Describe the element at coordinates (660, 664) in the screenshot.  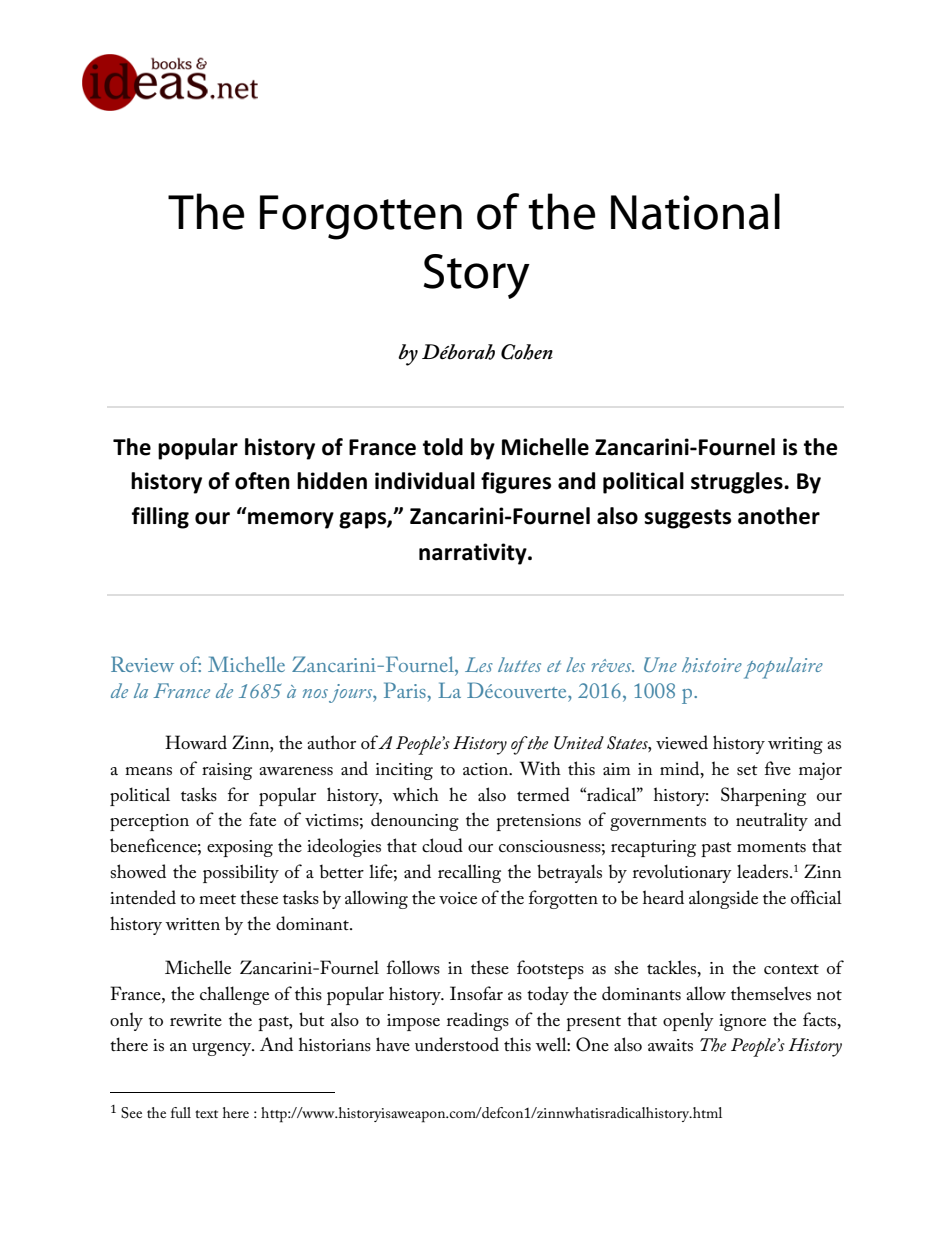
I see `Une` at that location.
